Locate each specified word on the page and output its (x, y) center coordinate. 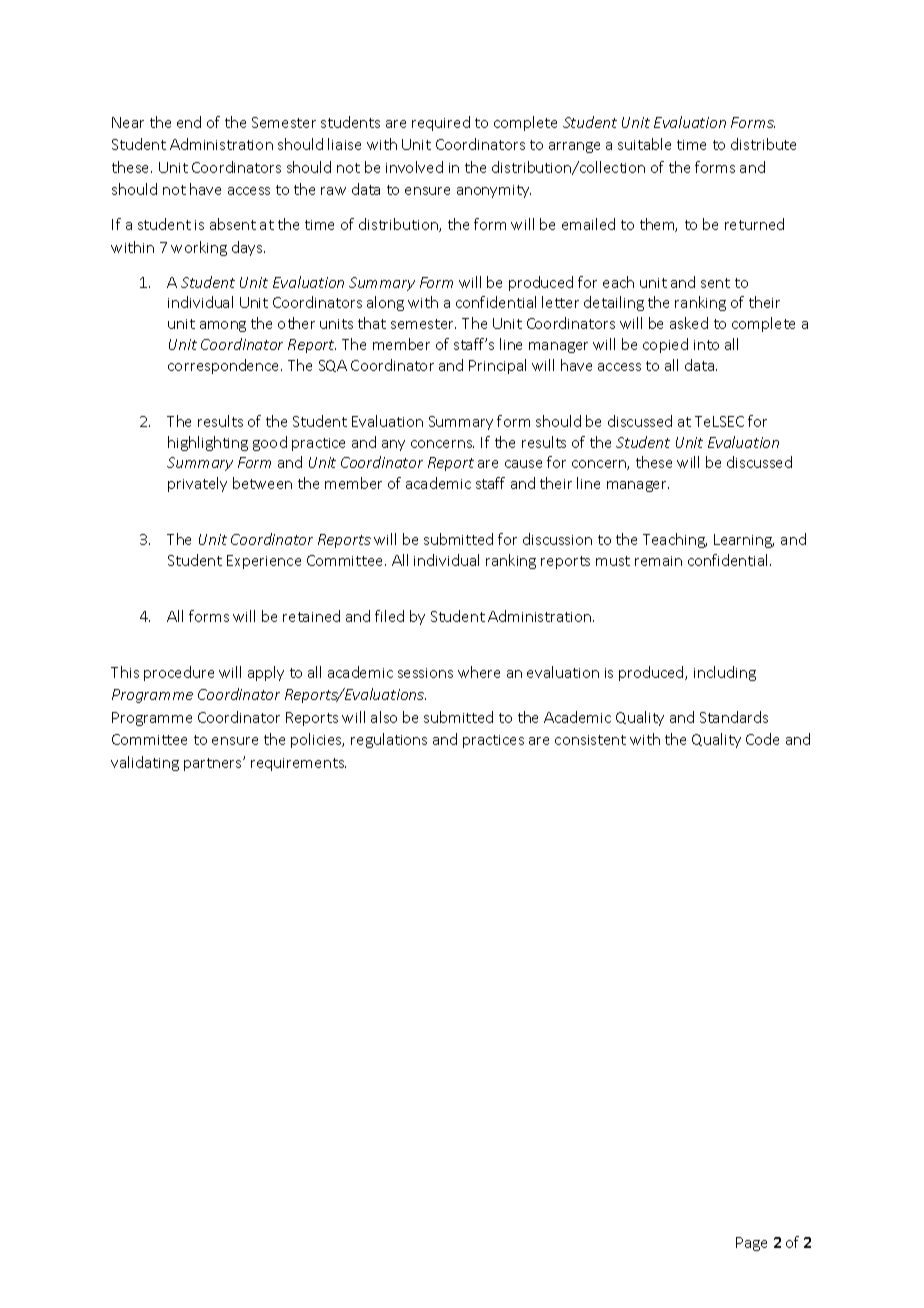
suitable (644, 144)
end (189, 122)
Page (751, 1244)
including (725, 673)
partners (214, 764)
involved (414, 167)
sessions (425, 673)
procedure (179, 673)
